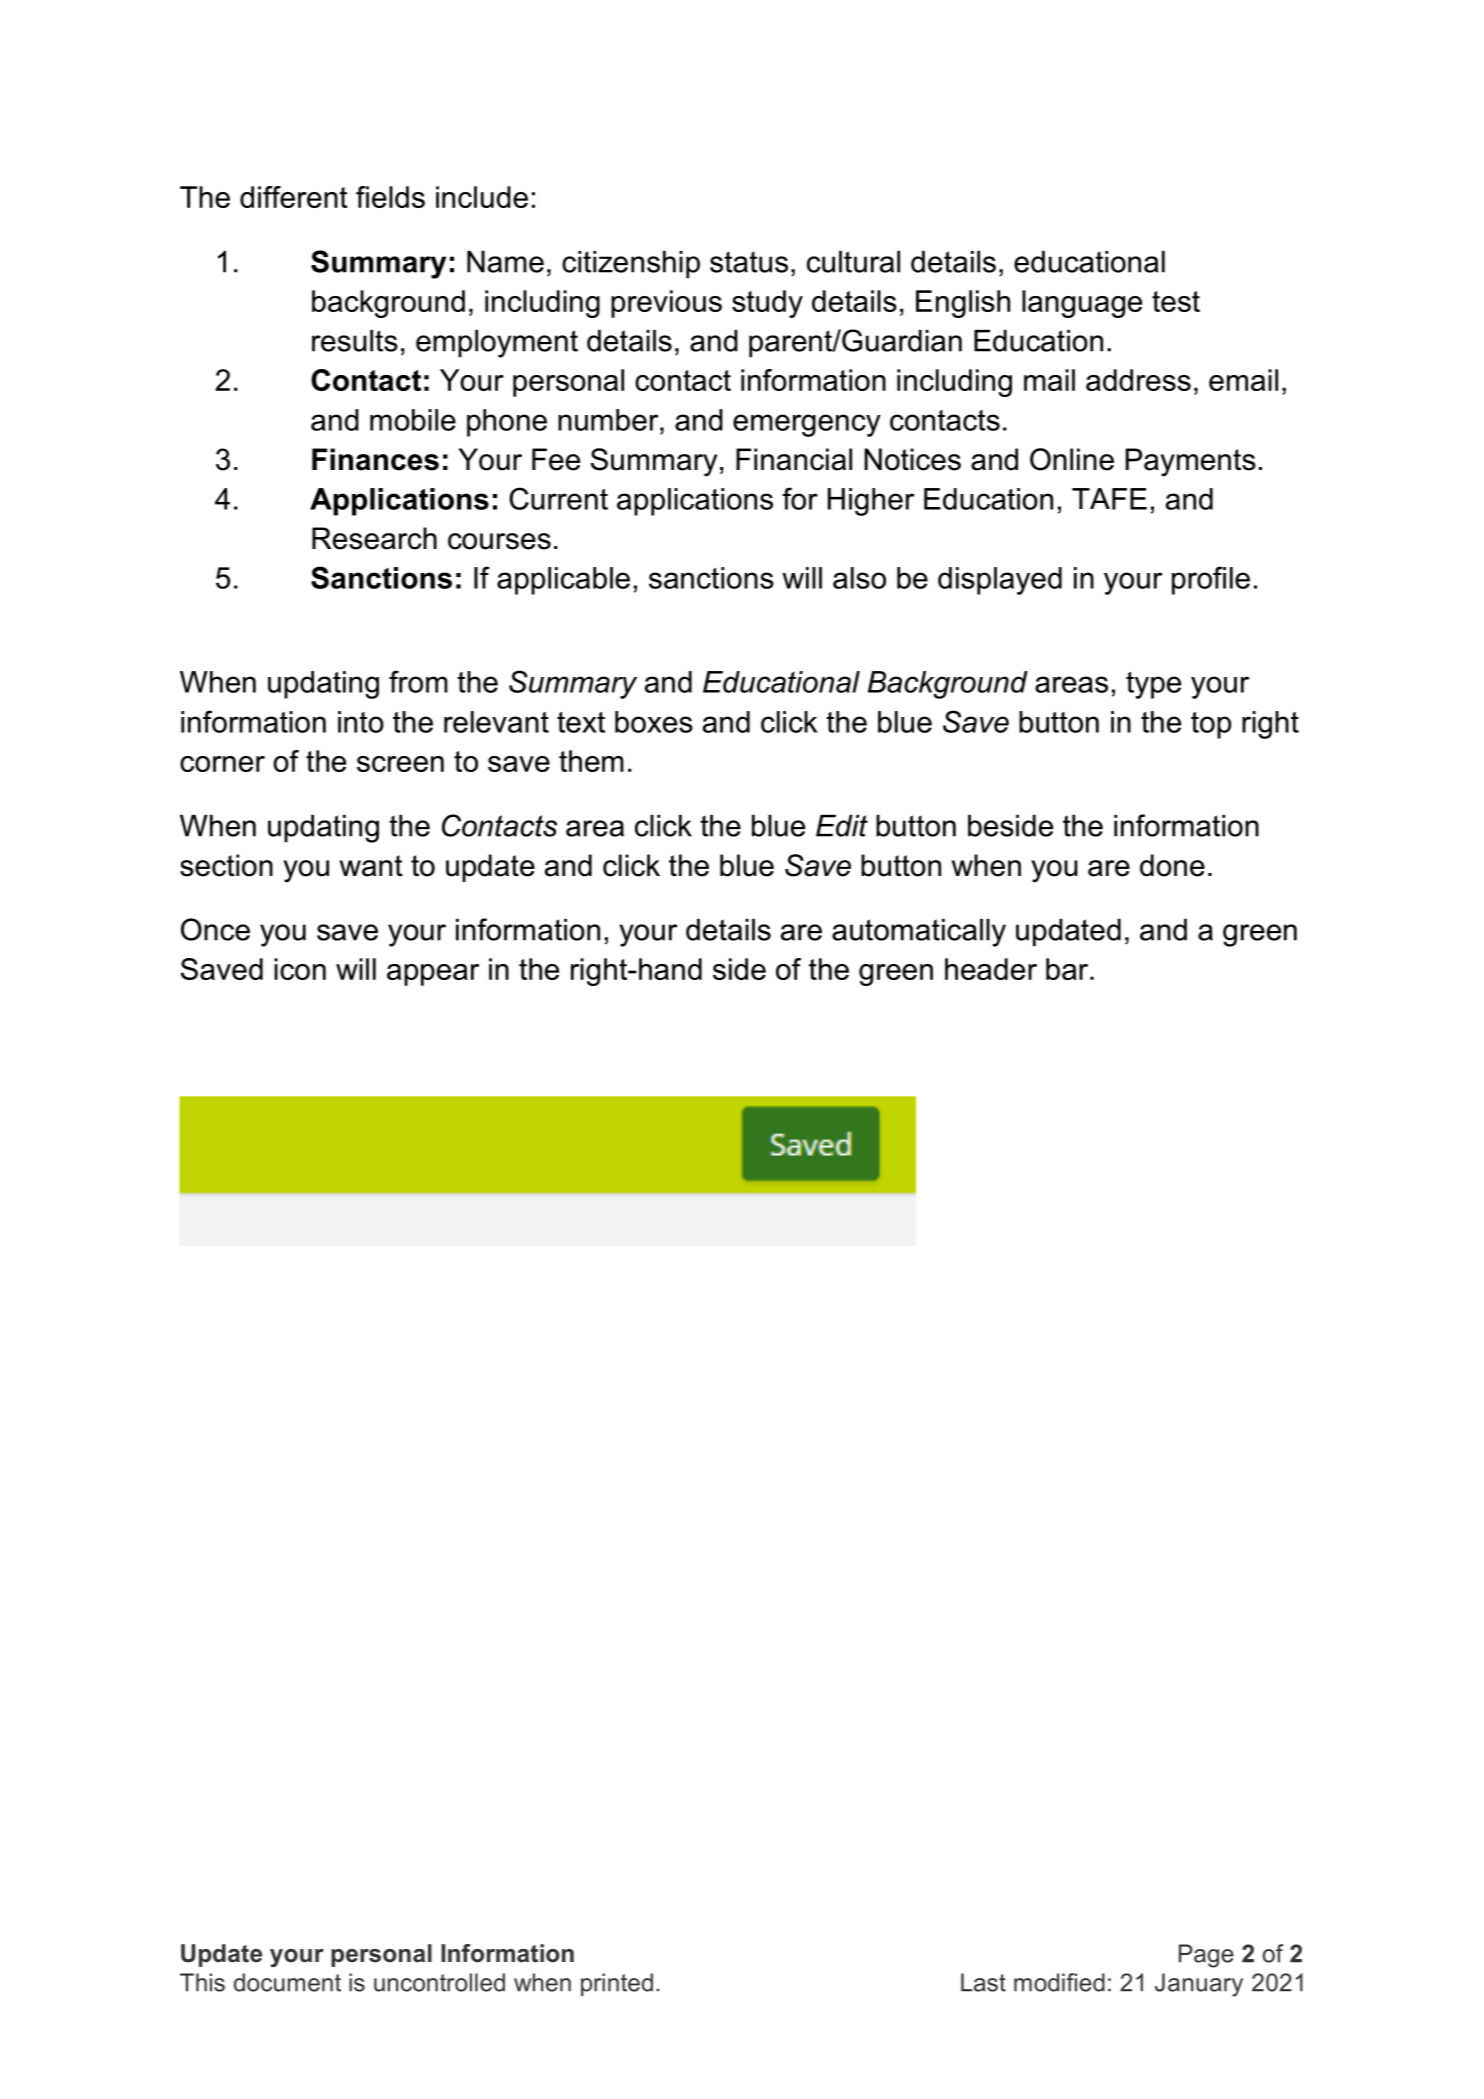 The width and height of the image is (1484, 2099). What do you see at coordinates (300, 969) in the image?
I see `icon` at bounding box center [300, 969].
